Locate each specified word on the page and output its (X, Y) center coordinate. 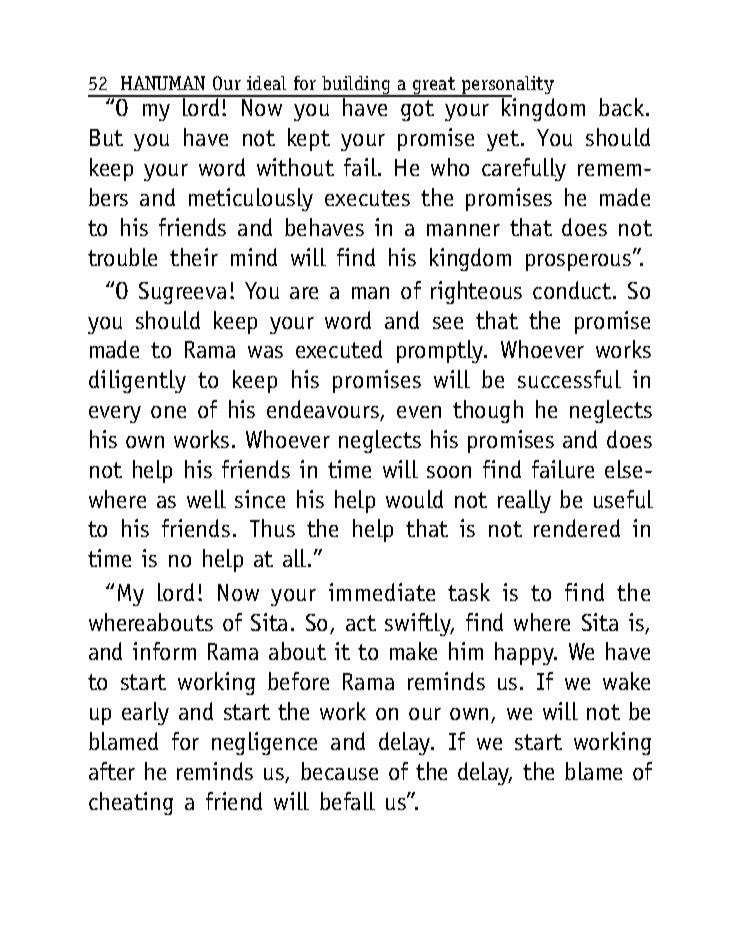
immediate (382, 592)
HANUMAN (163, 83)
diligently (137, 381)
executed (339, 349)
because (339, 771)
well (206, 499)
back (623, 107)
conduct (573, 290)
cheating (131, 803)
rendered (577, 528)
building (357, 86)
